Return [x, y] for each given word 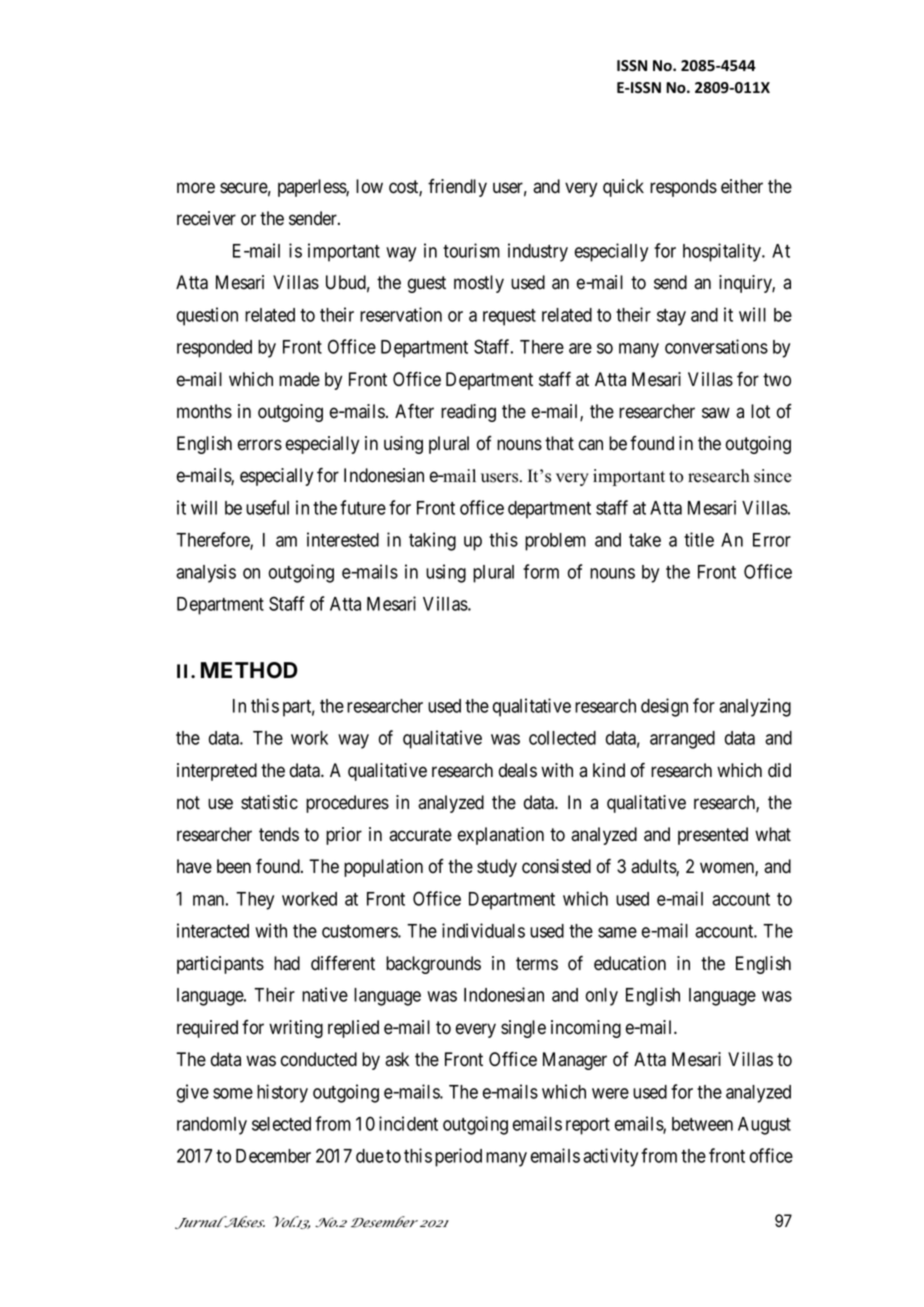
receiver [206, 218]
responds [683, 188]
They [255, 901]
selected [281, 1124]
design [664, 707]
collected [562, 738]
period [458, 1157]
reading [468, 413]
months [204, 411]
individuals [483, 930]
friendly [457, 188]
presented [713, 836]
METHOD [249, 670]
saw [716, 413]
